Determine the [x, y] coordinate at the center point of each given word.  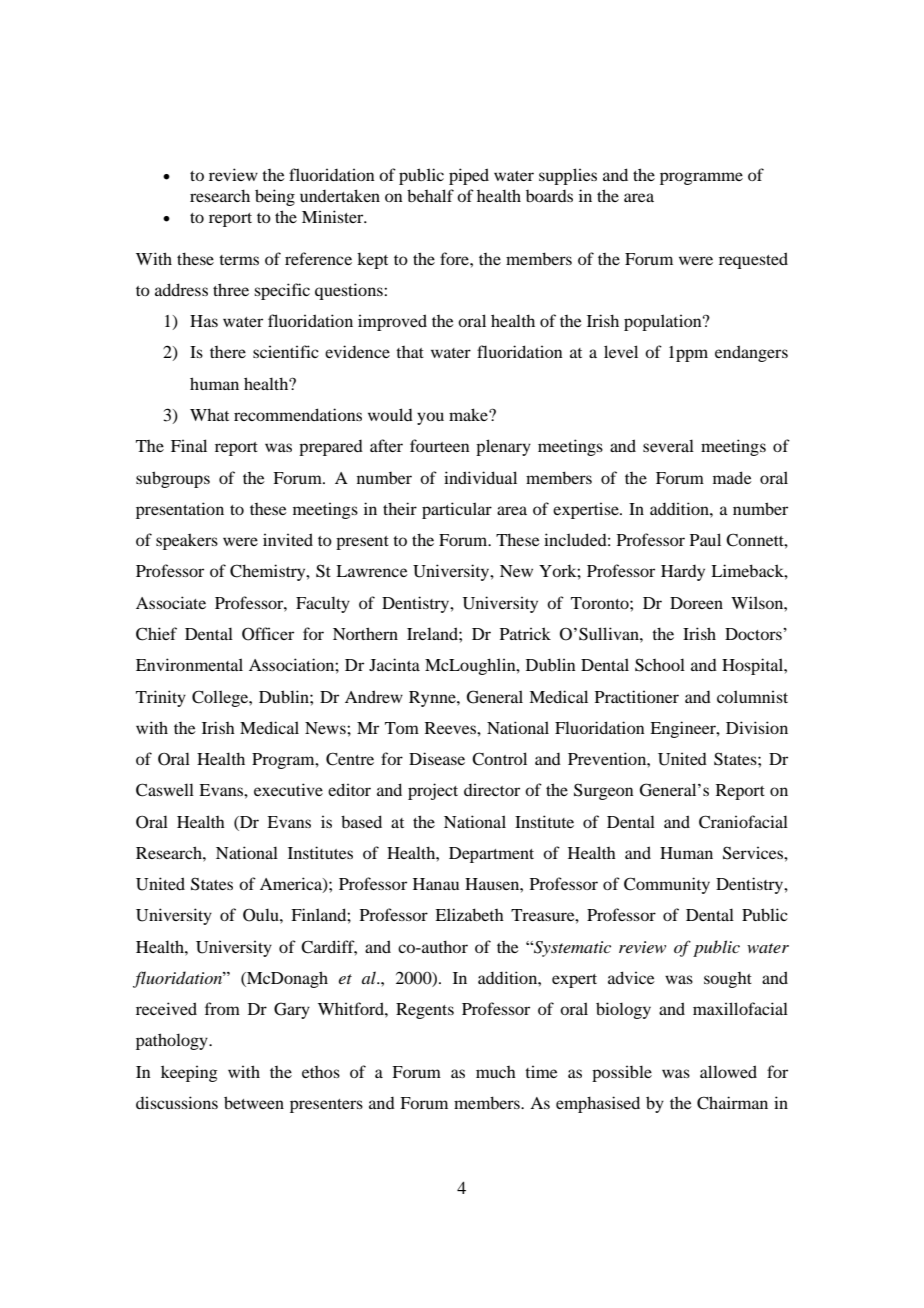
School [660, 665]
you [430, 418]
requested [753, 260]
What [209, 414]
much [496, 1072]
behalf [430, 195]
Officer [268, 634]
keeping [189, 1073]
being [275, 197]
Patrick [525, 633]
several [668, 445]
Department [491, 855]
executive [288, 789]
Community [667, 885]
